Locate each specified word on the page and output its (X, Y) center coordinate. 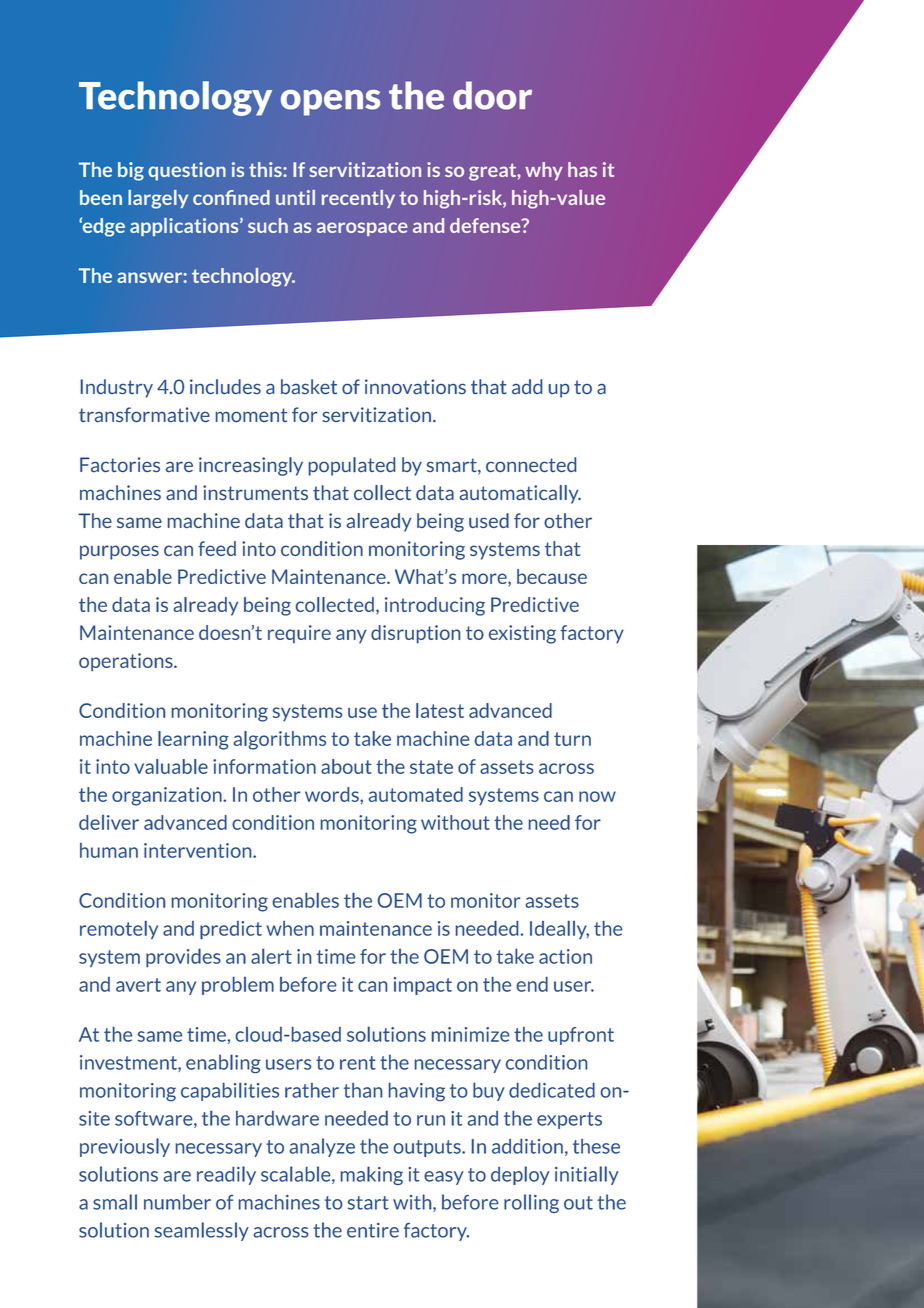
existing (522, 634)
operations (127, 662)
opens (330, 102)
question (187, 171)
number (177, 1202)
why (544, 171)
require (299, 634)
